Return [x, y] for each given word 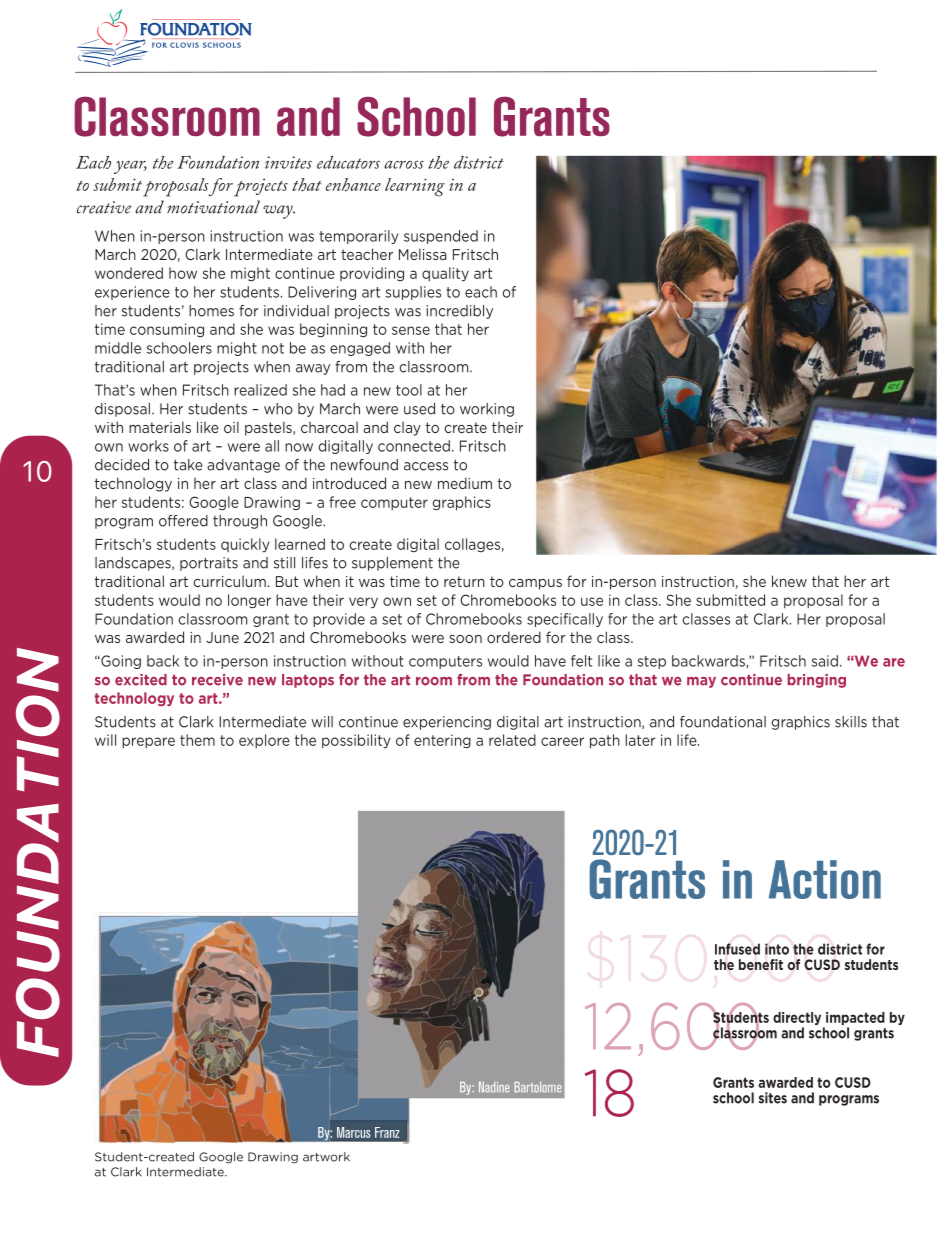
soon [465, 639]
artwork [326, 1157]
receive [217, 680]
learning [415, 187]
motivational [213, 207]
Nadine [494, 1087]
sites [773, 1098]
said [825, 661]
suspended [441, 237]
